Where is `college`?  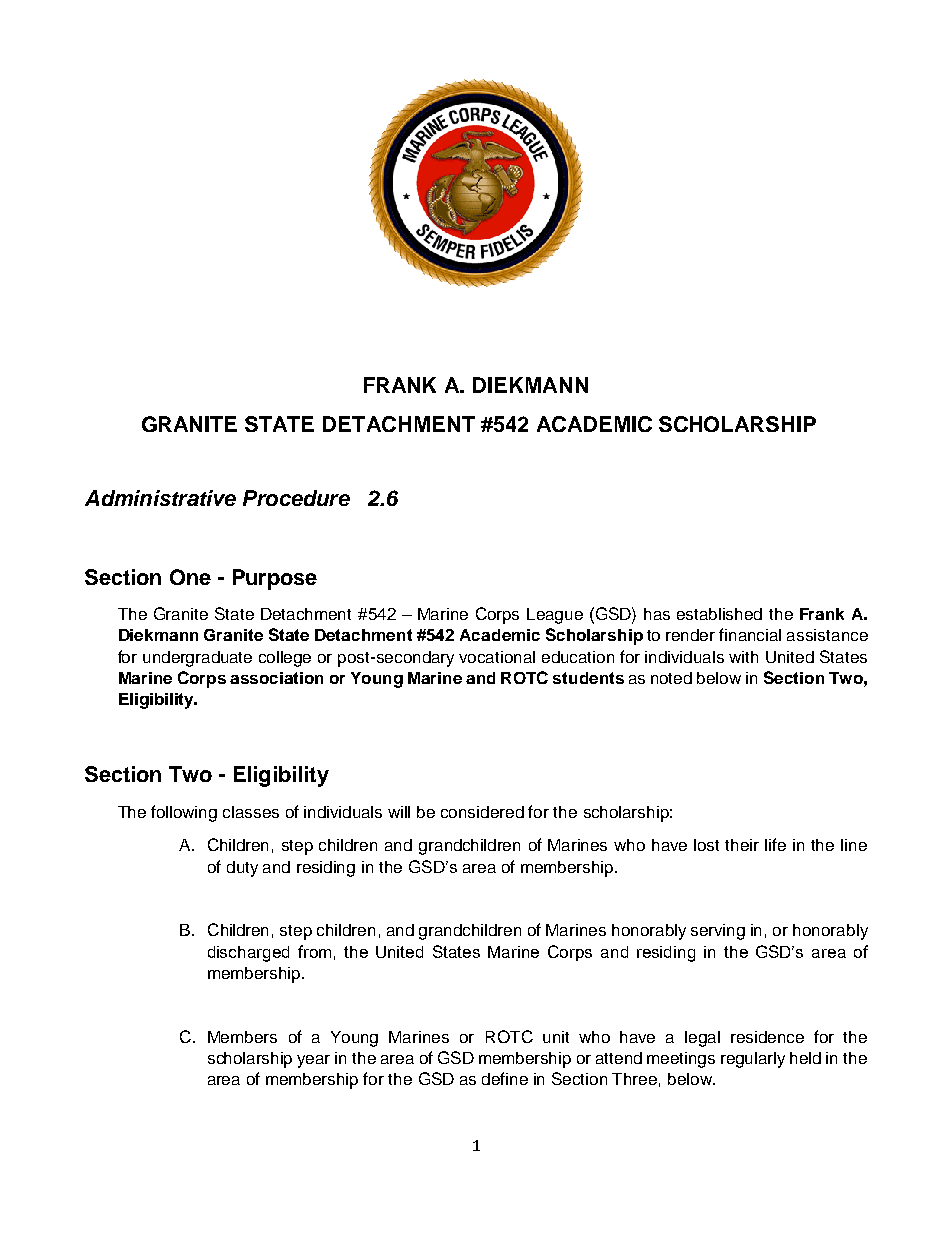
college is located at coordinates (285, 659).
